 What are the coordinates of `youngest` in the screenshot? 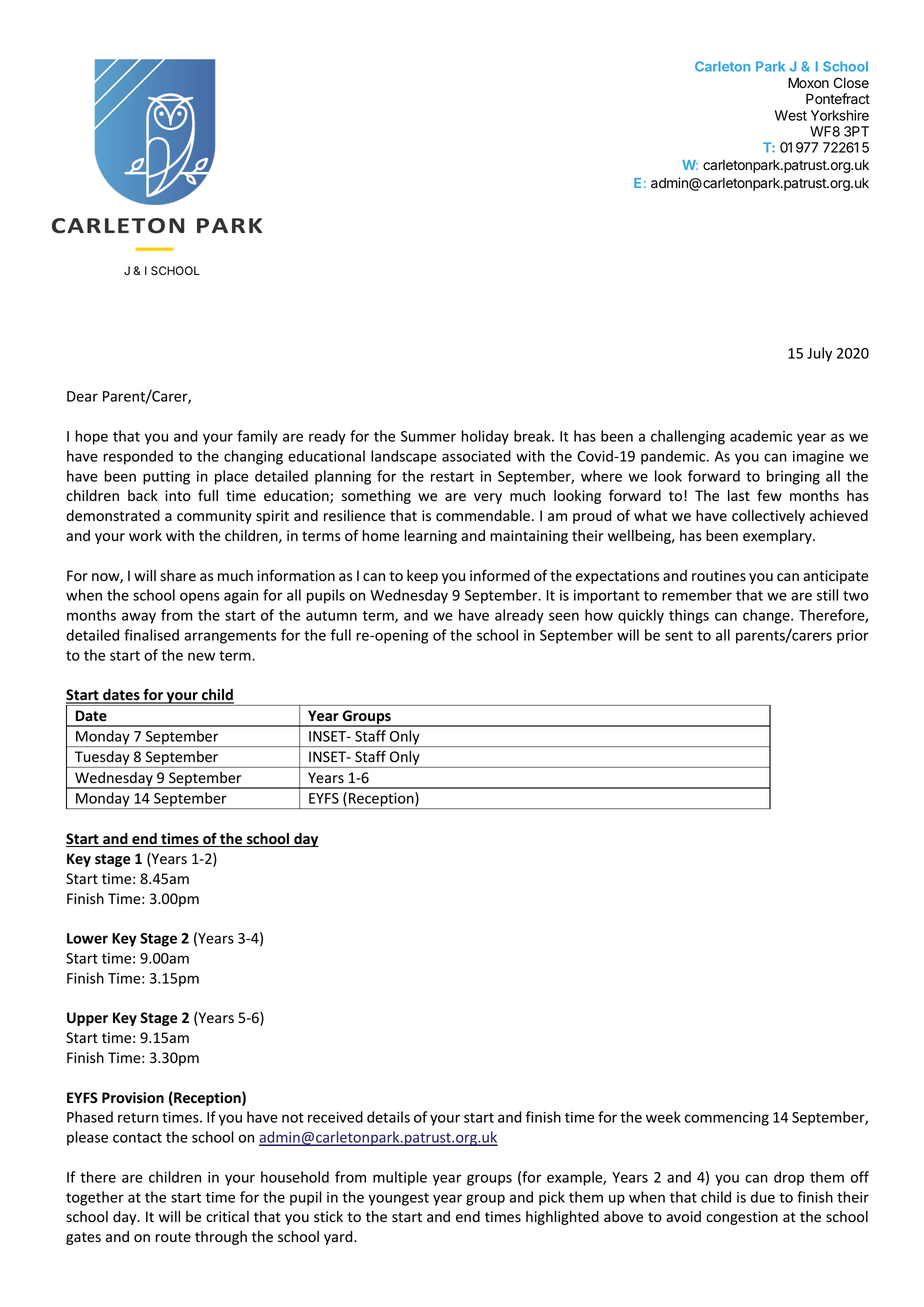 It's located at (398, 1199).
